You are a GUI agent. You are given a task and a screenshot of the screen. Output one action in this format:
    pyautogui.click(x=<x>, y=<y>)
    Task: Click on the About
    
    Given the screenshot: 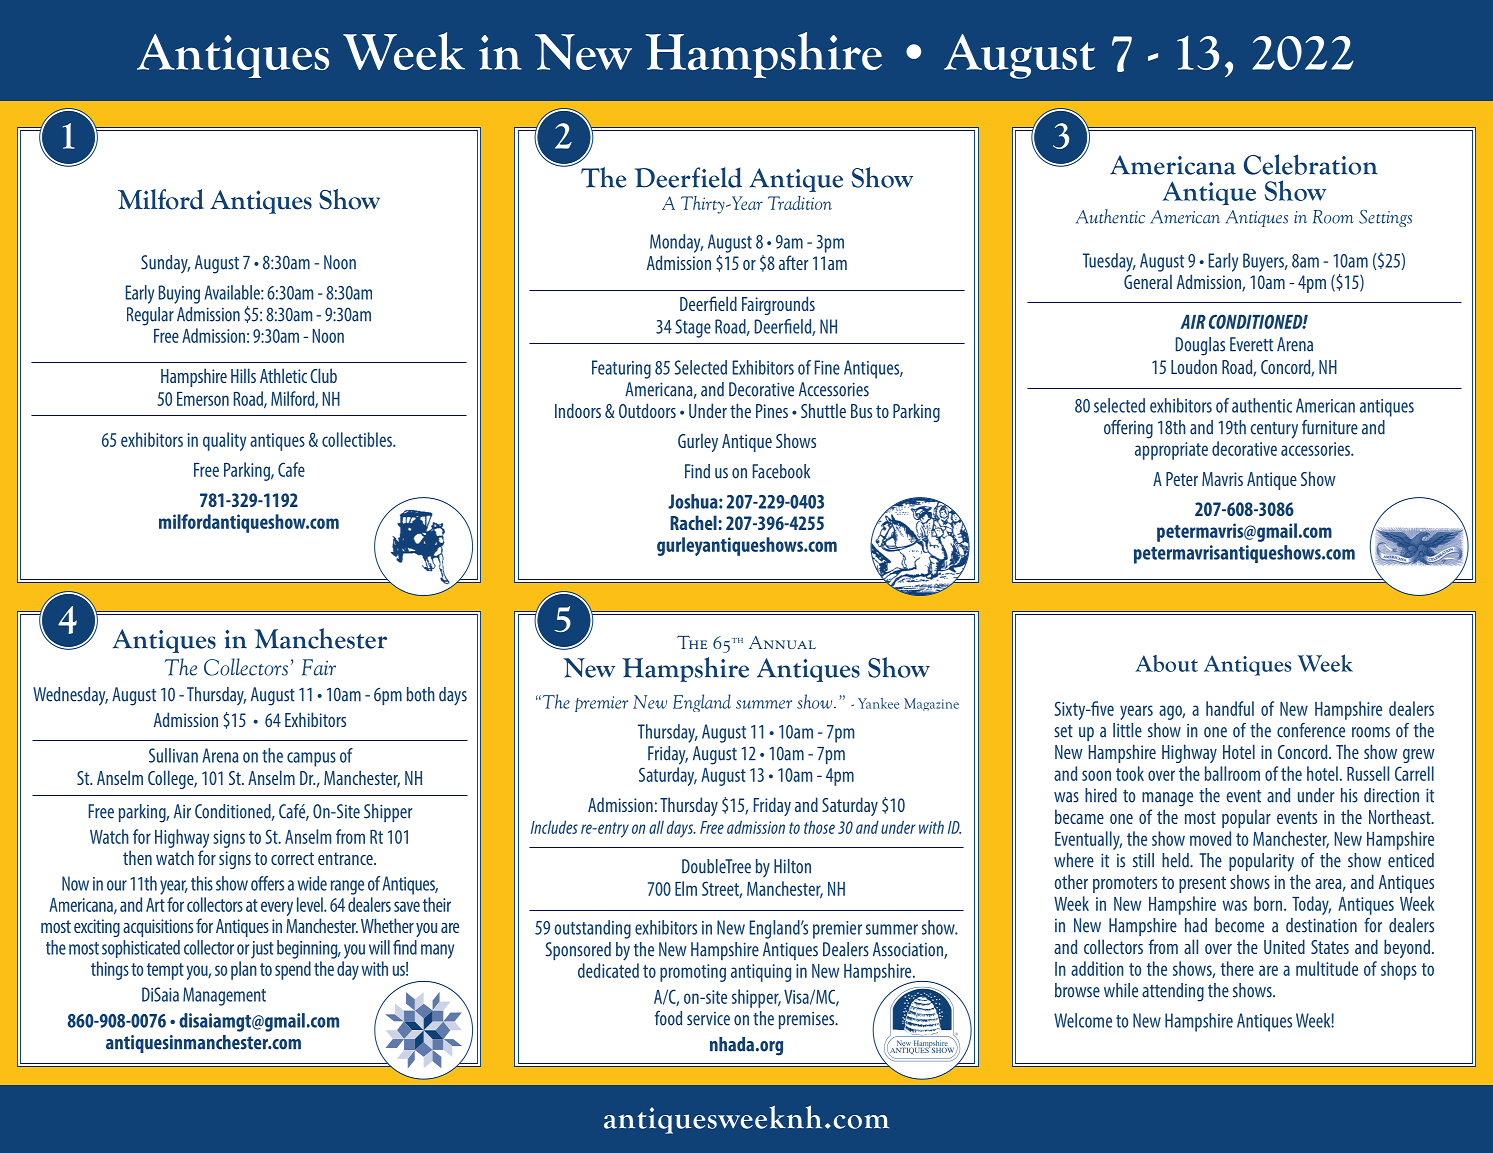 What is the action you would take?
    pyautogui.click(x=1166, y=663)
